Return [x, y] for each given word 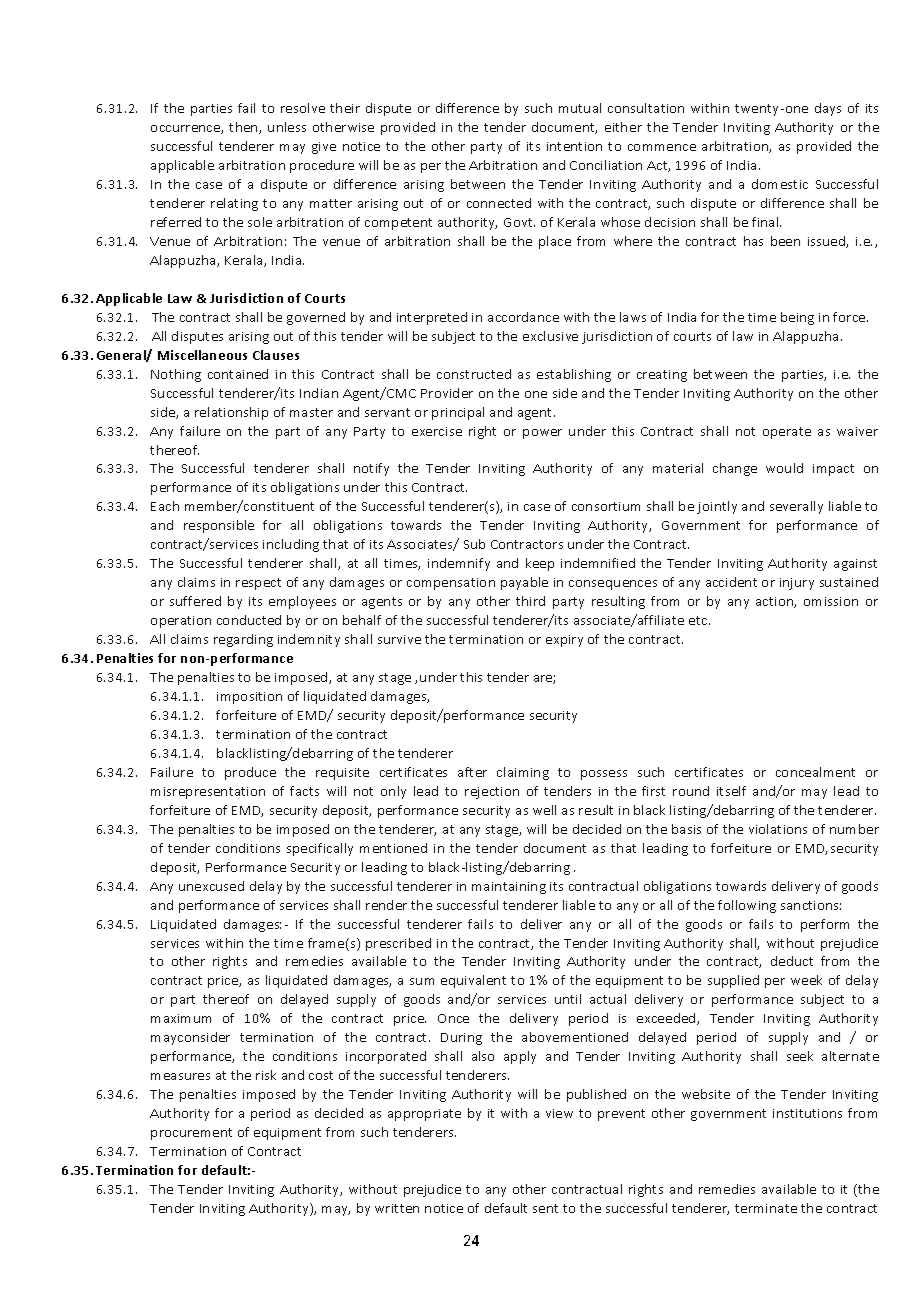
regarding [243, 640]
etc [699, 620]
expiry [564, 641]
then [244, 128]
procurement [191, 1134]
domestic [780, 184]
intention [574, 146]
